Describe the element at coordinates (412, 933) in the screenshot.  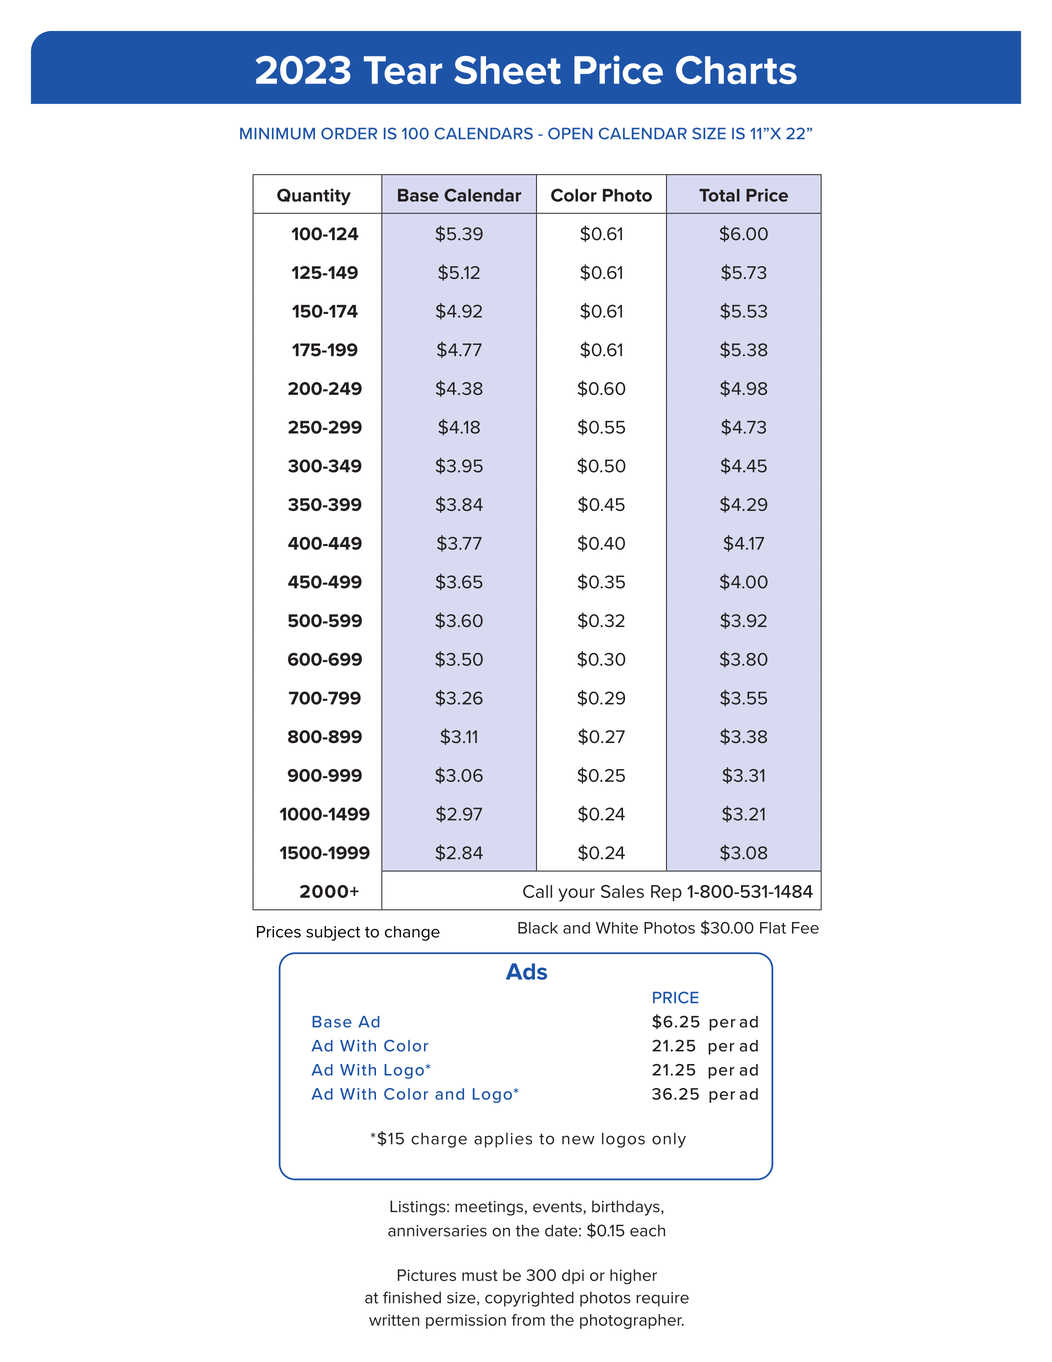
I see `change` at that location.
